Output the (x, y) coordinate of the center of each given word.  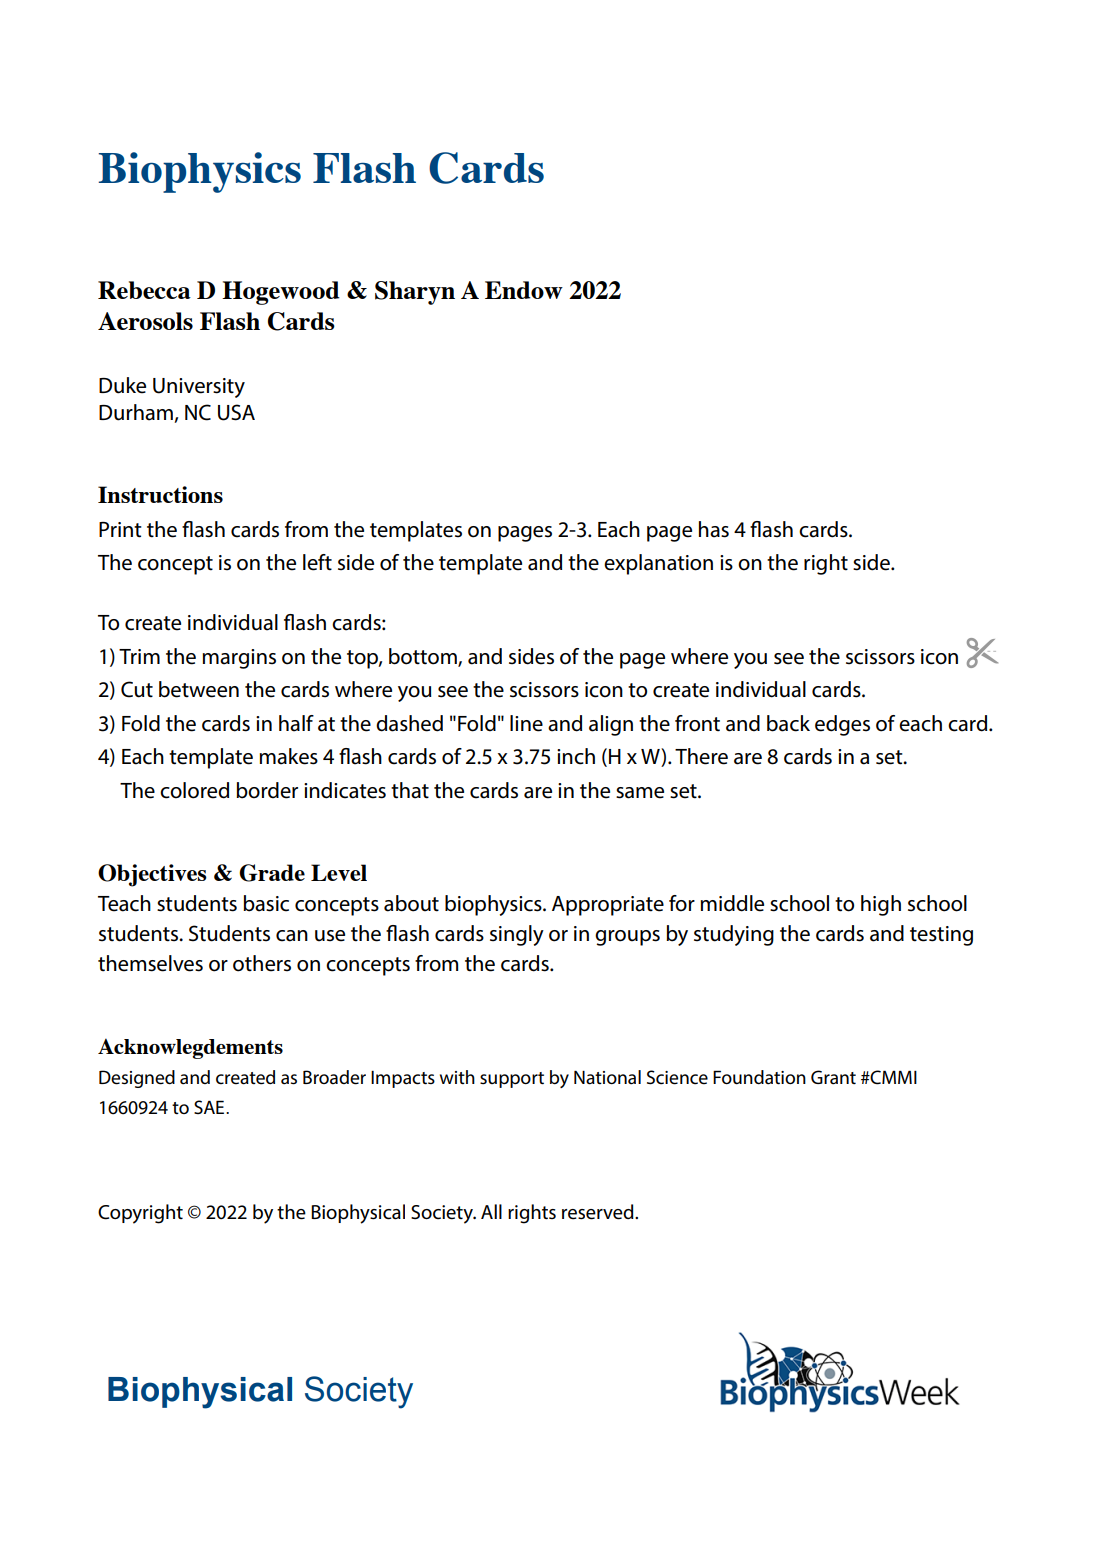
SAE (210, 1107)
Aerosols (145, 321)
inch (576, 756)
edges (842, 725)
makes (288, 756)
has (714, 529)
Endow (524, 290)
